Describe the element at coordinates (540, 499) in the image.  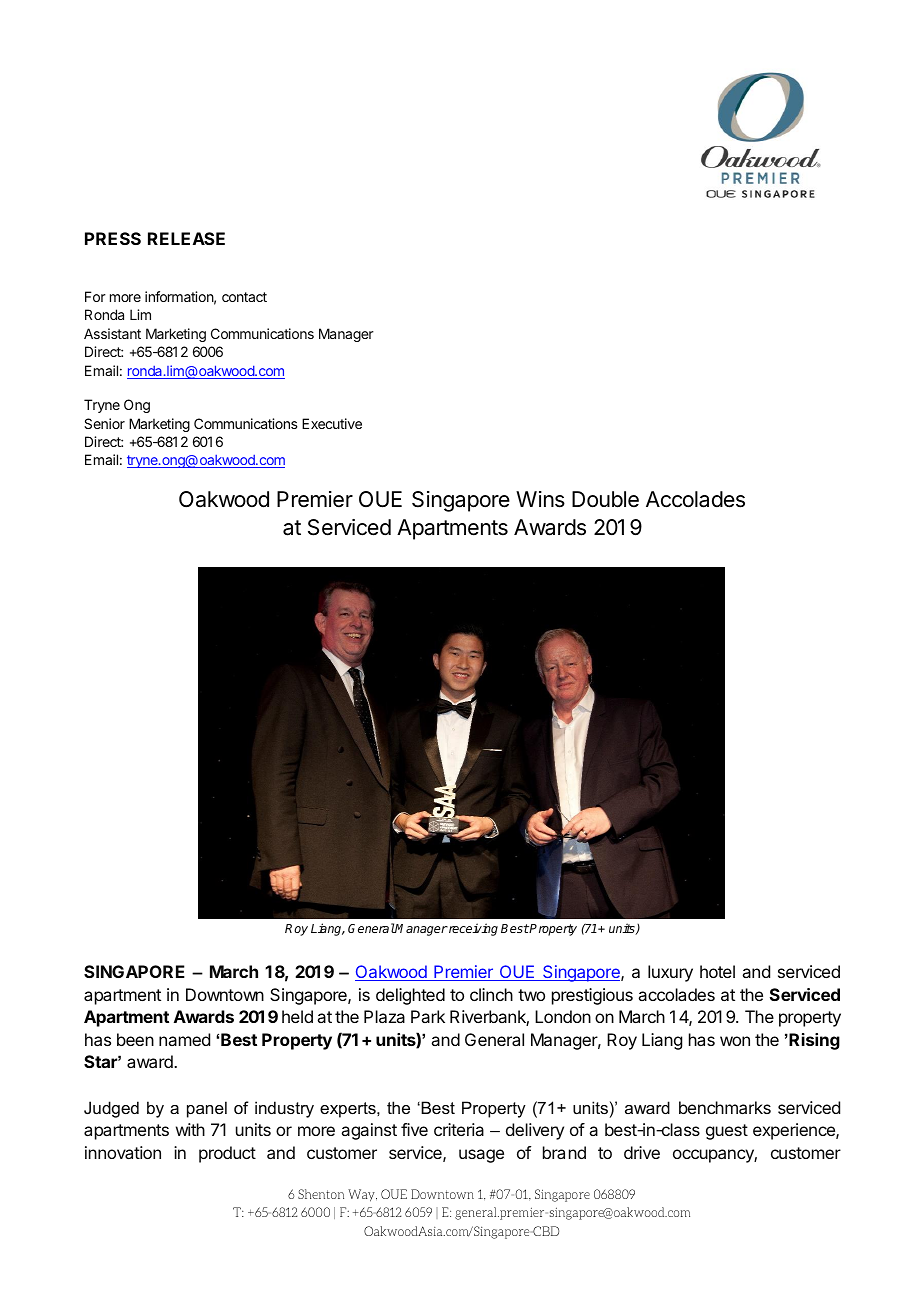
I see `Wins` at that location.
